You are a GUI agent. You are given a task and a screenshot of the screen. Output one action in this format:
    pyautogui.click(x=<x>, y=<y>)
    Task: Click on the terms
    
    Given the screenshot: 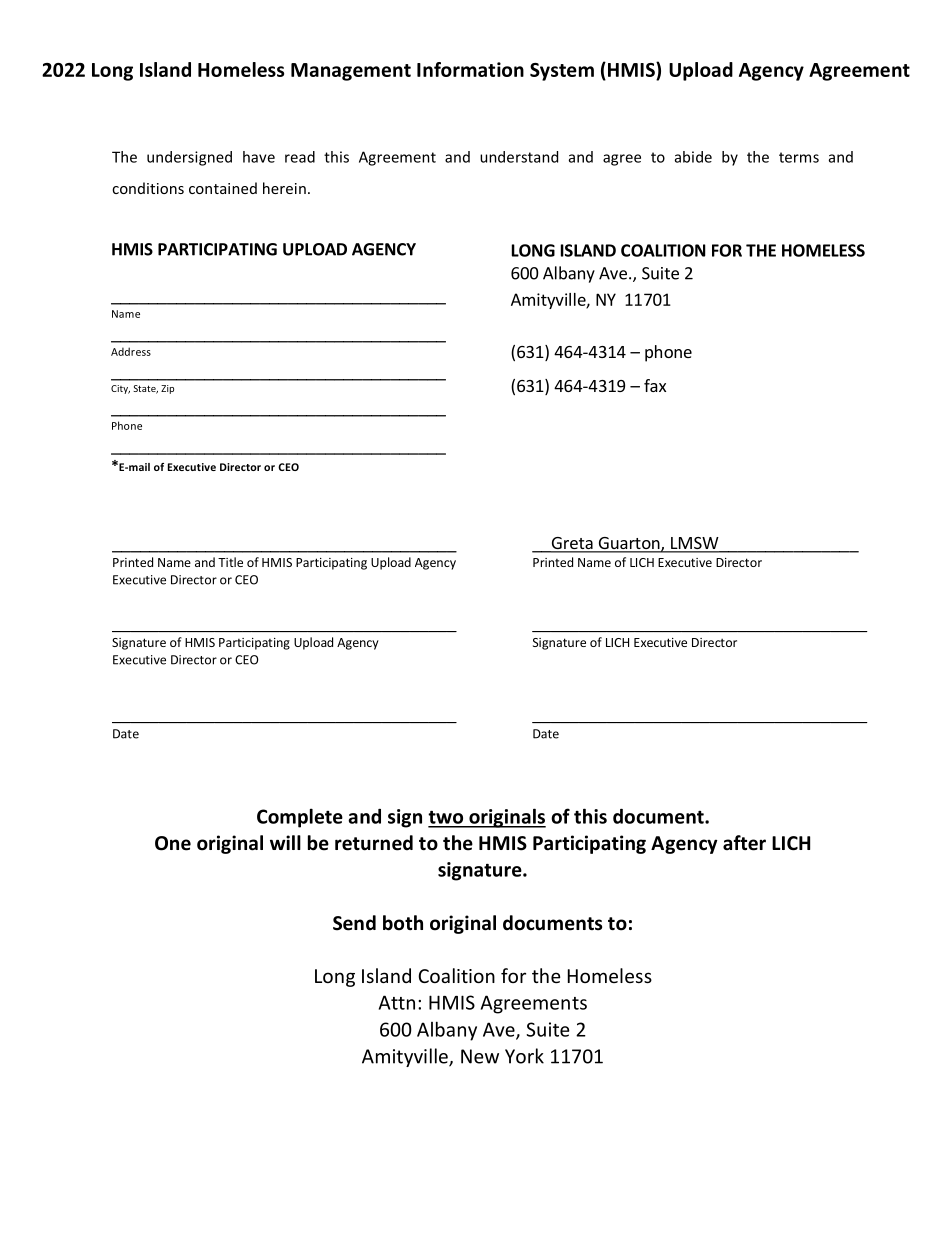 What is the action you would take?
    pyautogui.click(x=799, y=157)
